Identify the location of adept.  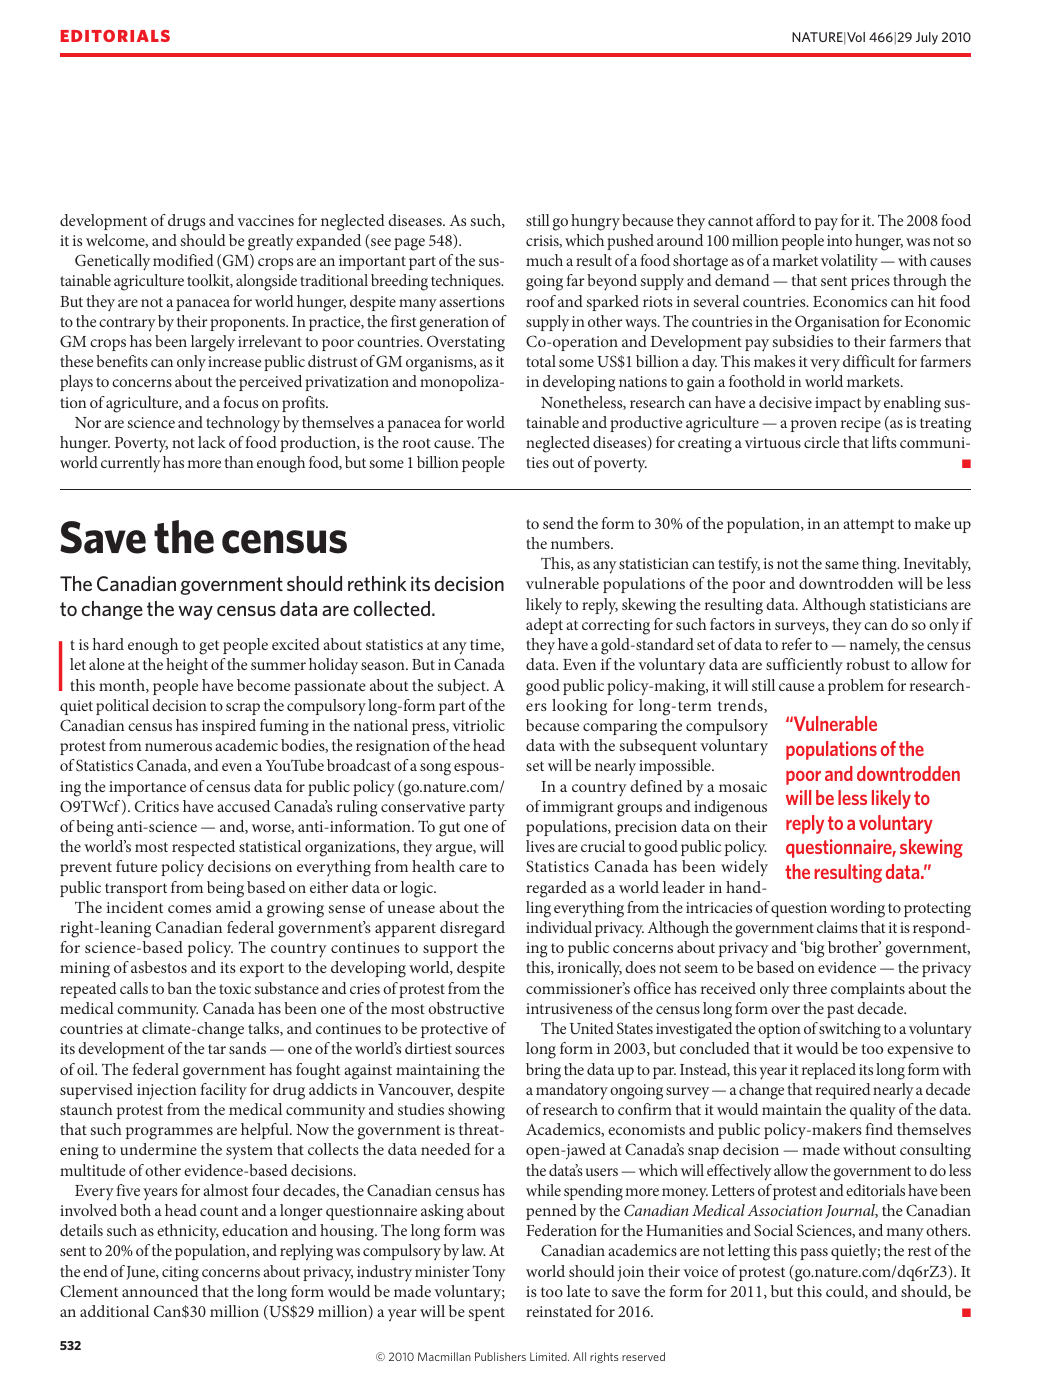
(544, 626).
